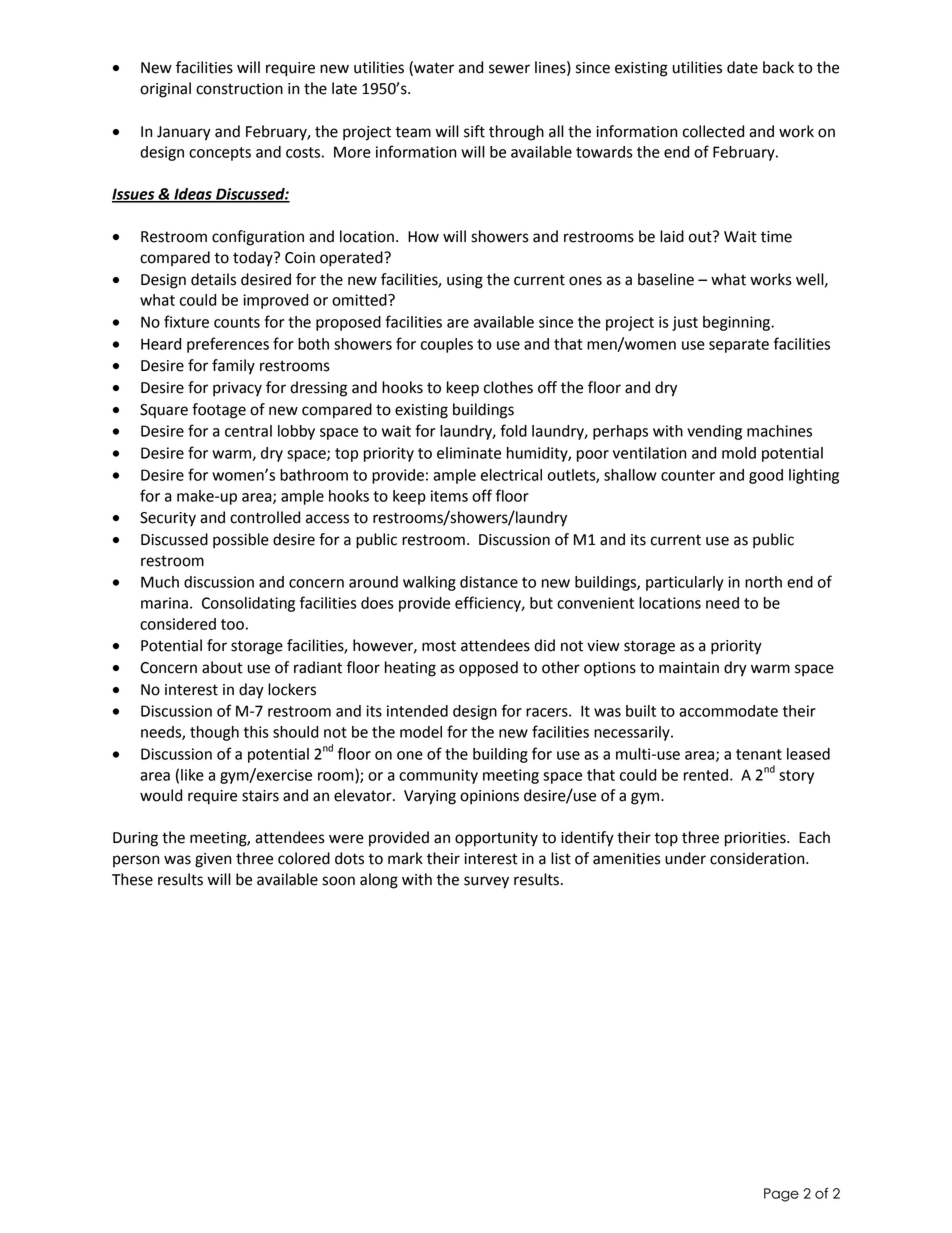 The image size is (952, 1233). I want to click on construction, so click(239, 89).
